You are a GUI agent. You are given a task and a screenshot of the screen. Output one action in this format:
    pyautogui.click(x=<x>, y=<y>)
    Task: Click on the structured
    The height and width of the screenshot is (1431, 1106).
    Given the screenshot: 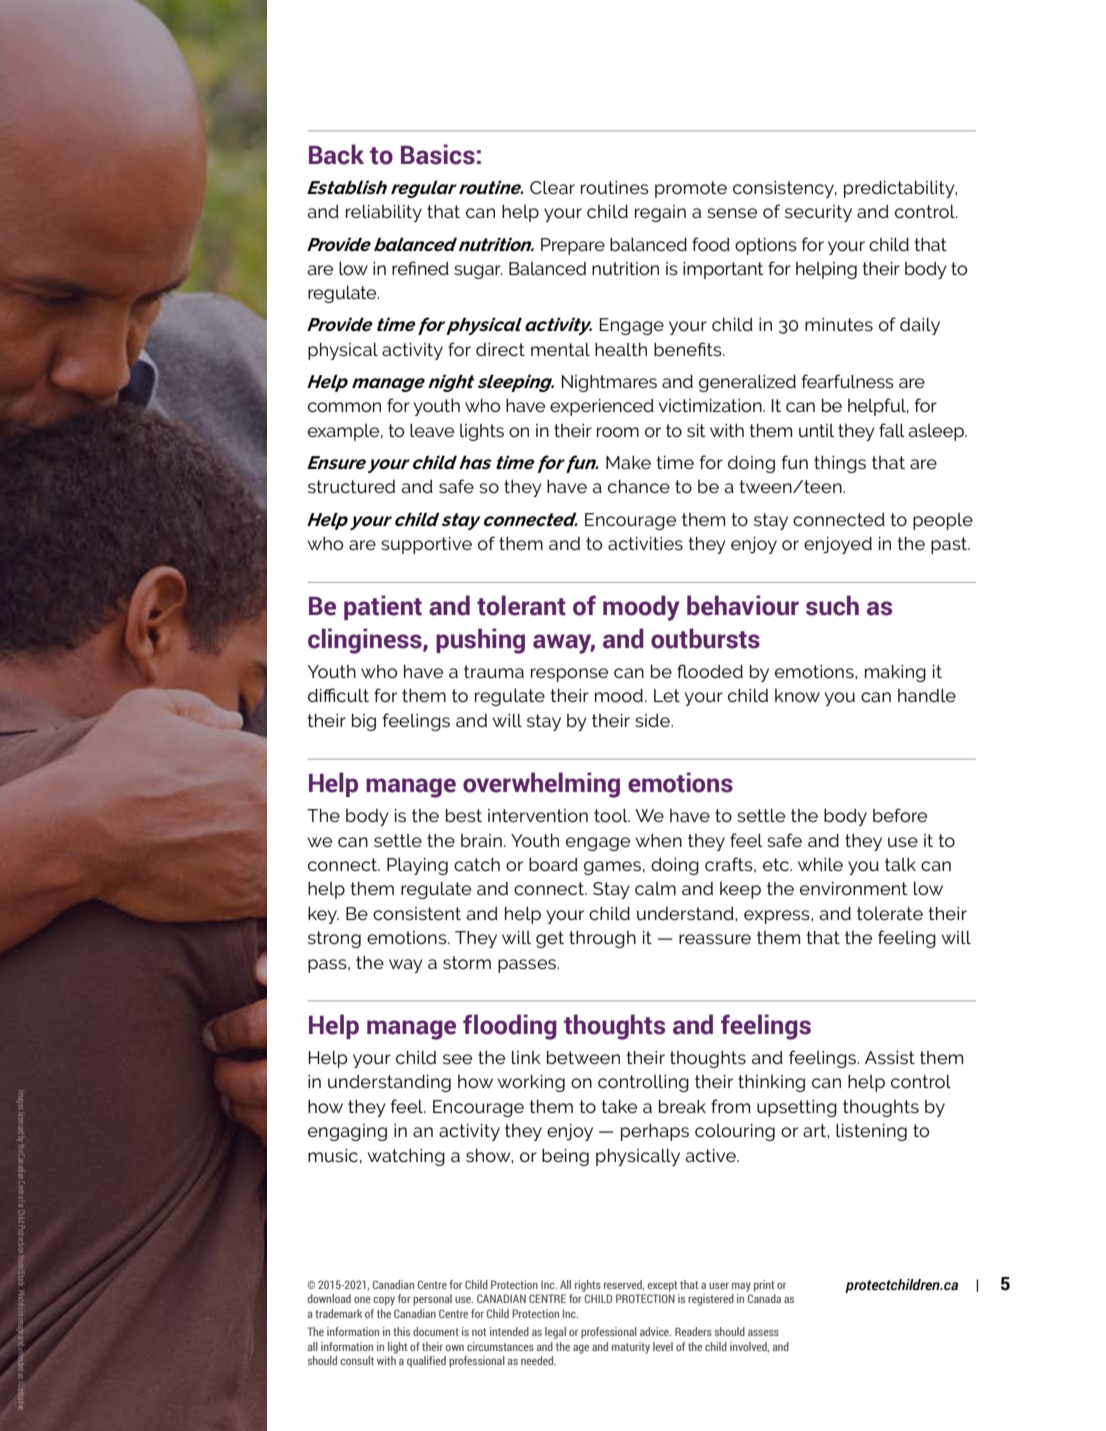 What is the action you would take?
    pyautogui.click(x=351, y=486)
